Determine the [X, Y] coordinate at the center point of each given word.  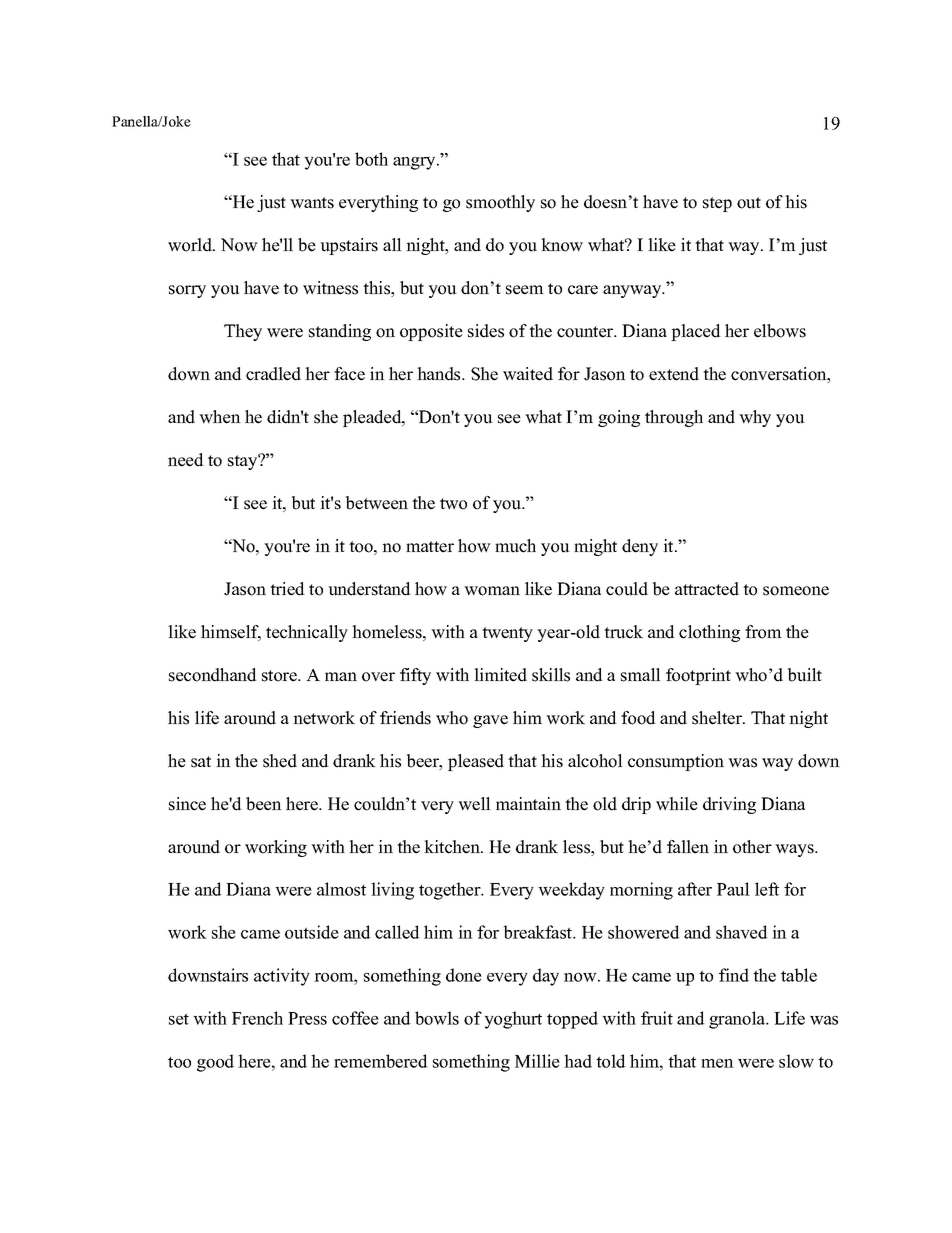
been [264, 804]
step [717, 204]
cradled [273, 374]
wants [312, 203]
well [474, 804]
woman [492, 591]
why [755, 418]
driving [729, 805]
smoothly [500, 203]
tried [287, 589]
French [257, 1018]
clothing [709, 633]
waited [528, 374]
